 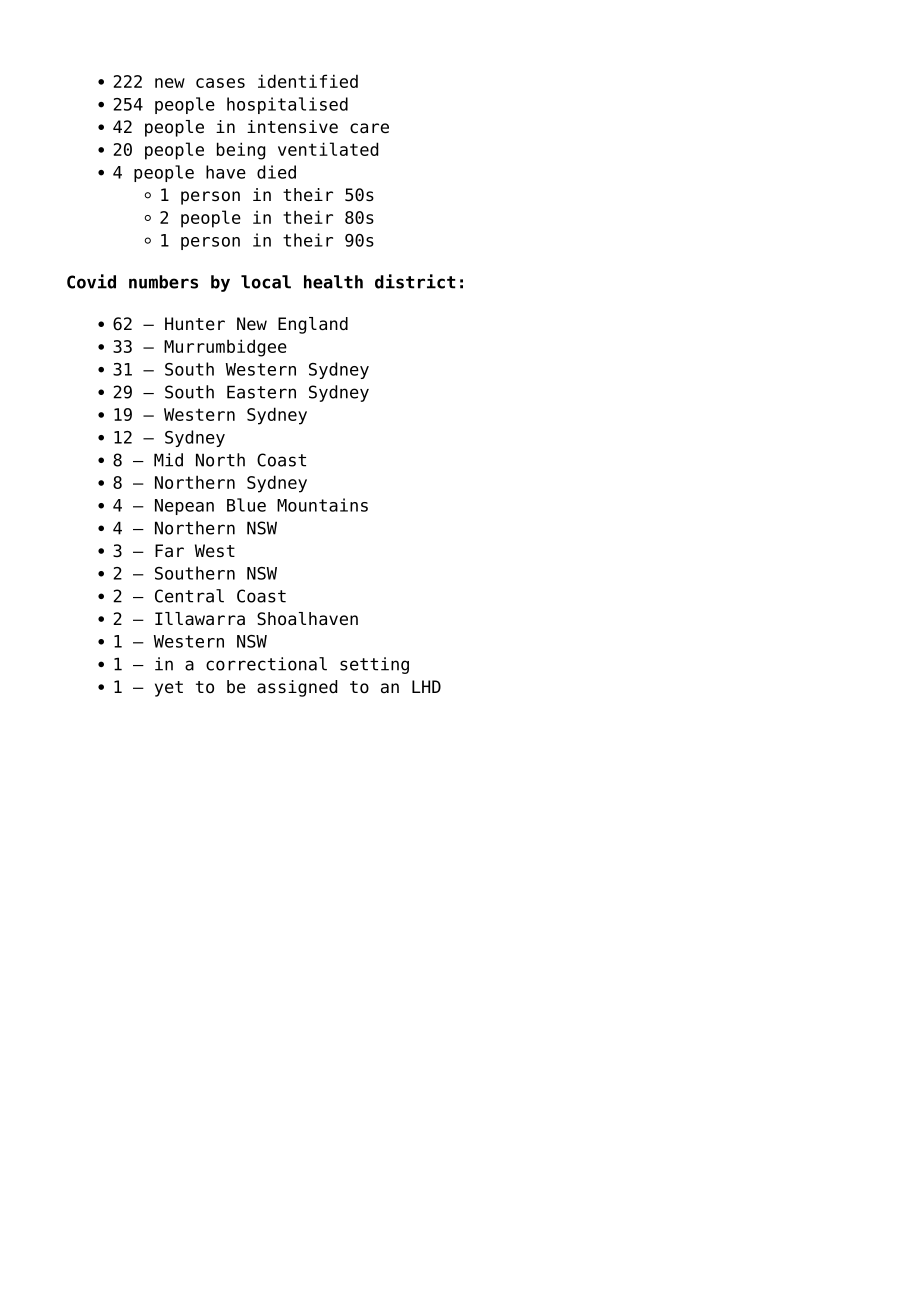 I want to click on Eastern, so click(x=261, y=392).
